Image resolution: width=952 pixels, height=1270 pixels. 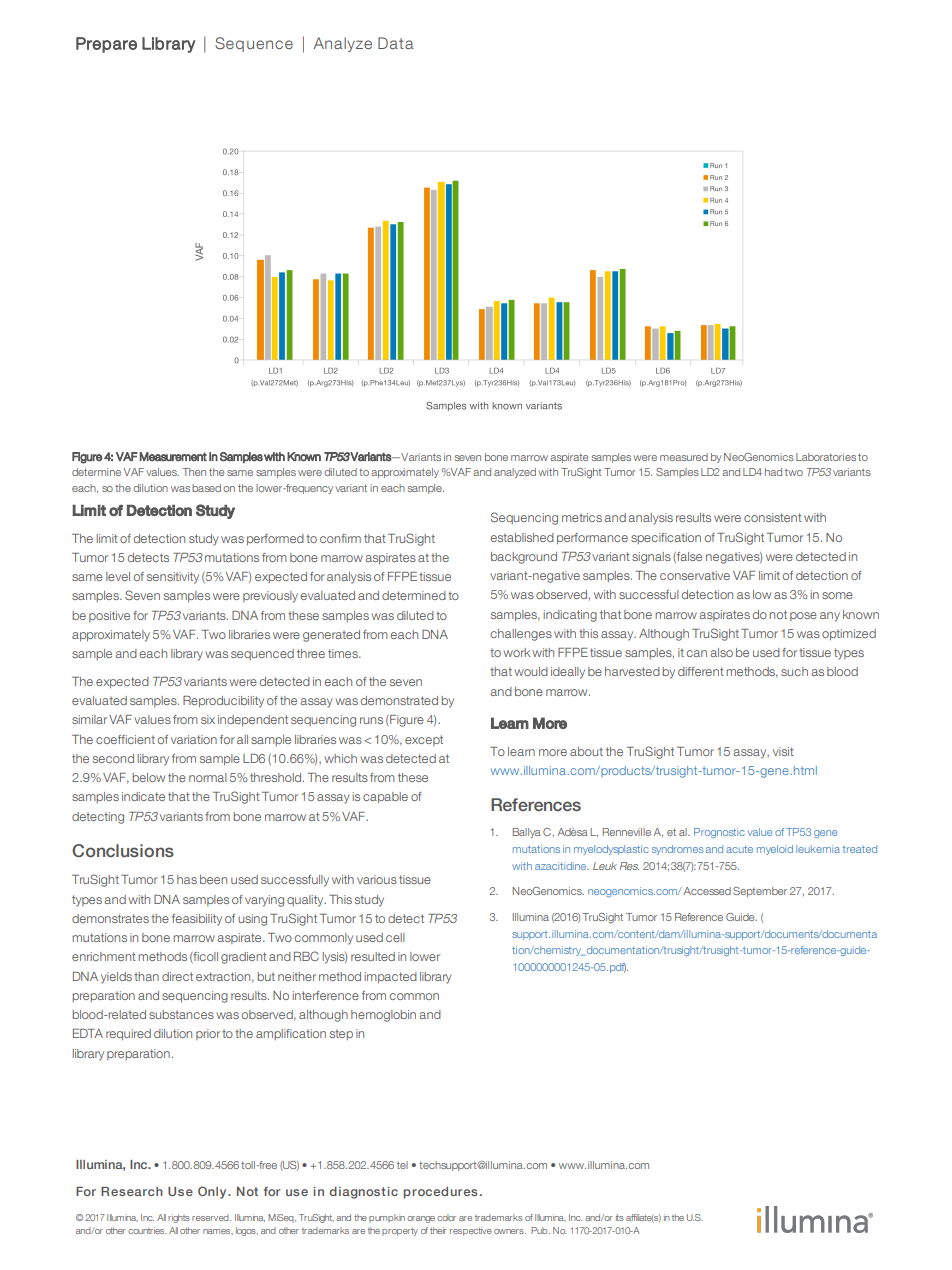 I want to click on Laboratories, so click(x=826, y=457).
